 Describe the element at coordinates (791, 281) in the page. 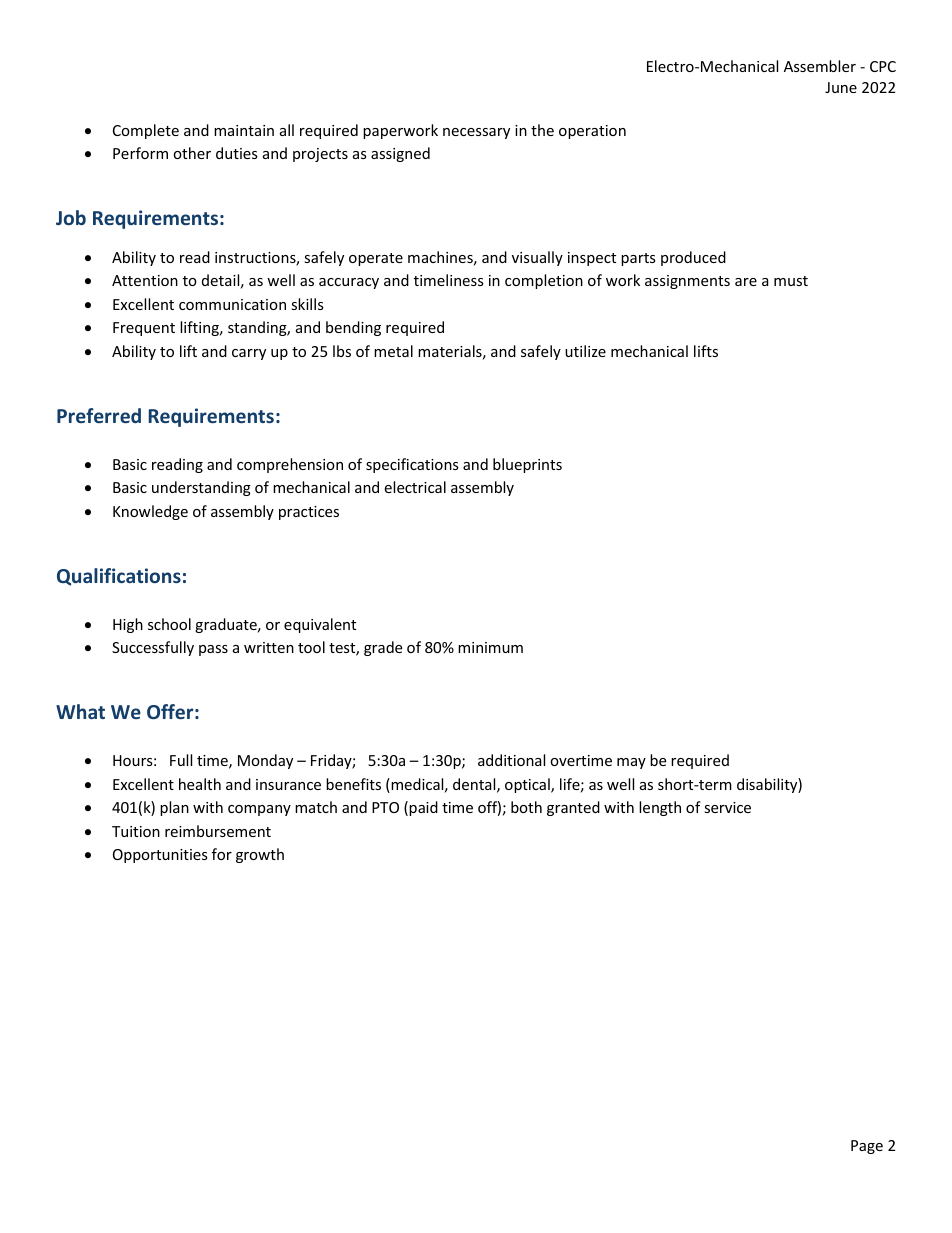

I see `must` at that location.
